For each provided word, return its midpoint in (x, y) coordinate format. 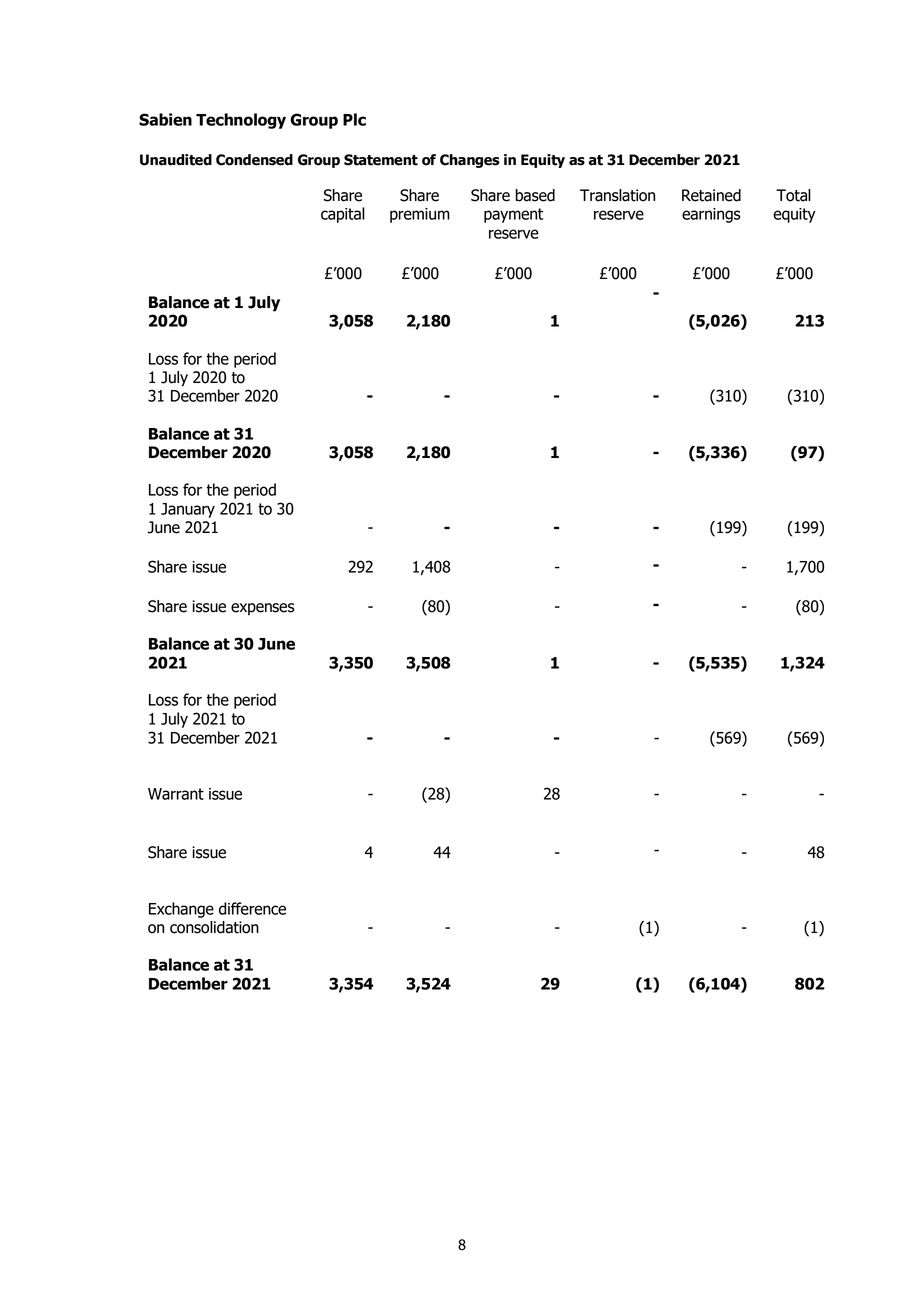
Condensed (254, 160)
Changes (470, 161)
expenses (263, 609)
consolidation (214, 927)
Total (793, 195)
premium (420, 215)
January (188, 510)
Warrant (176, 794)
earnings (711, 215)
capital (343, 215)
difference (252, 908)
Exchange (181, 910)
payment (513, 215)
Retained (711, 195)
